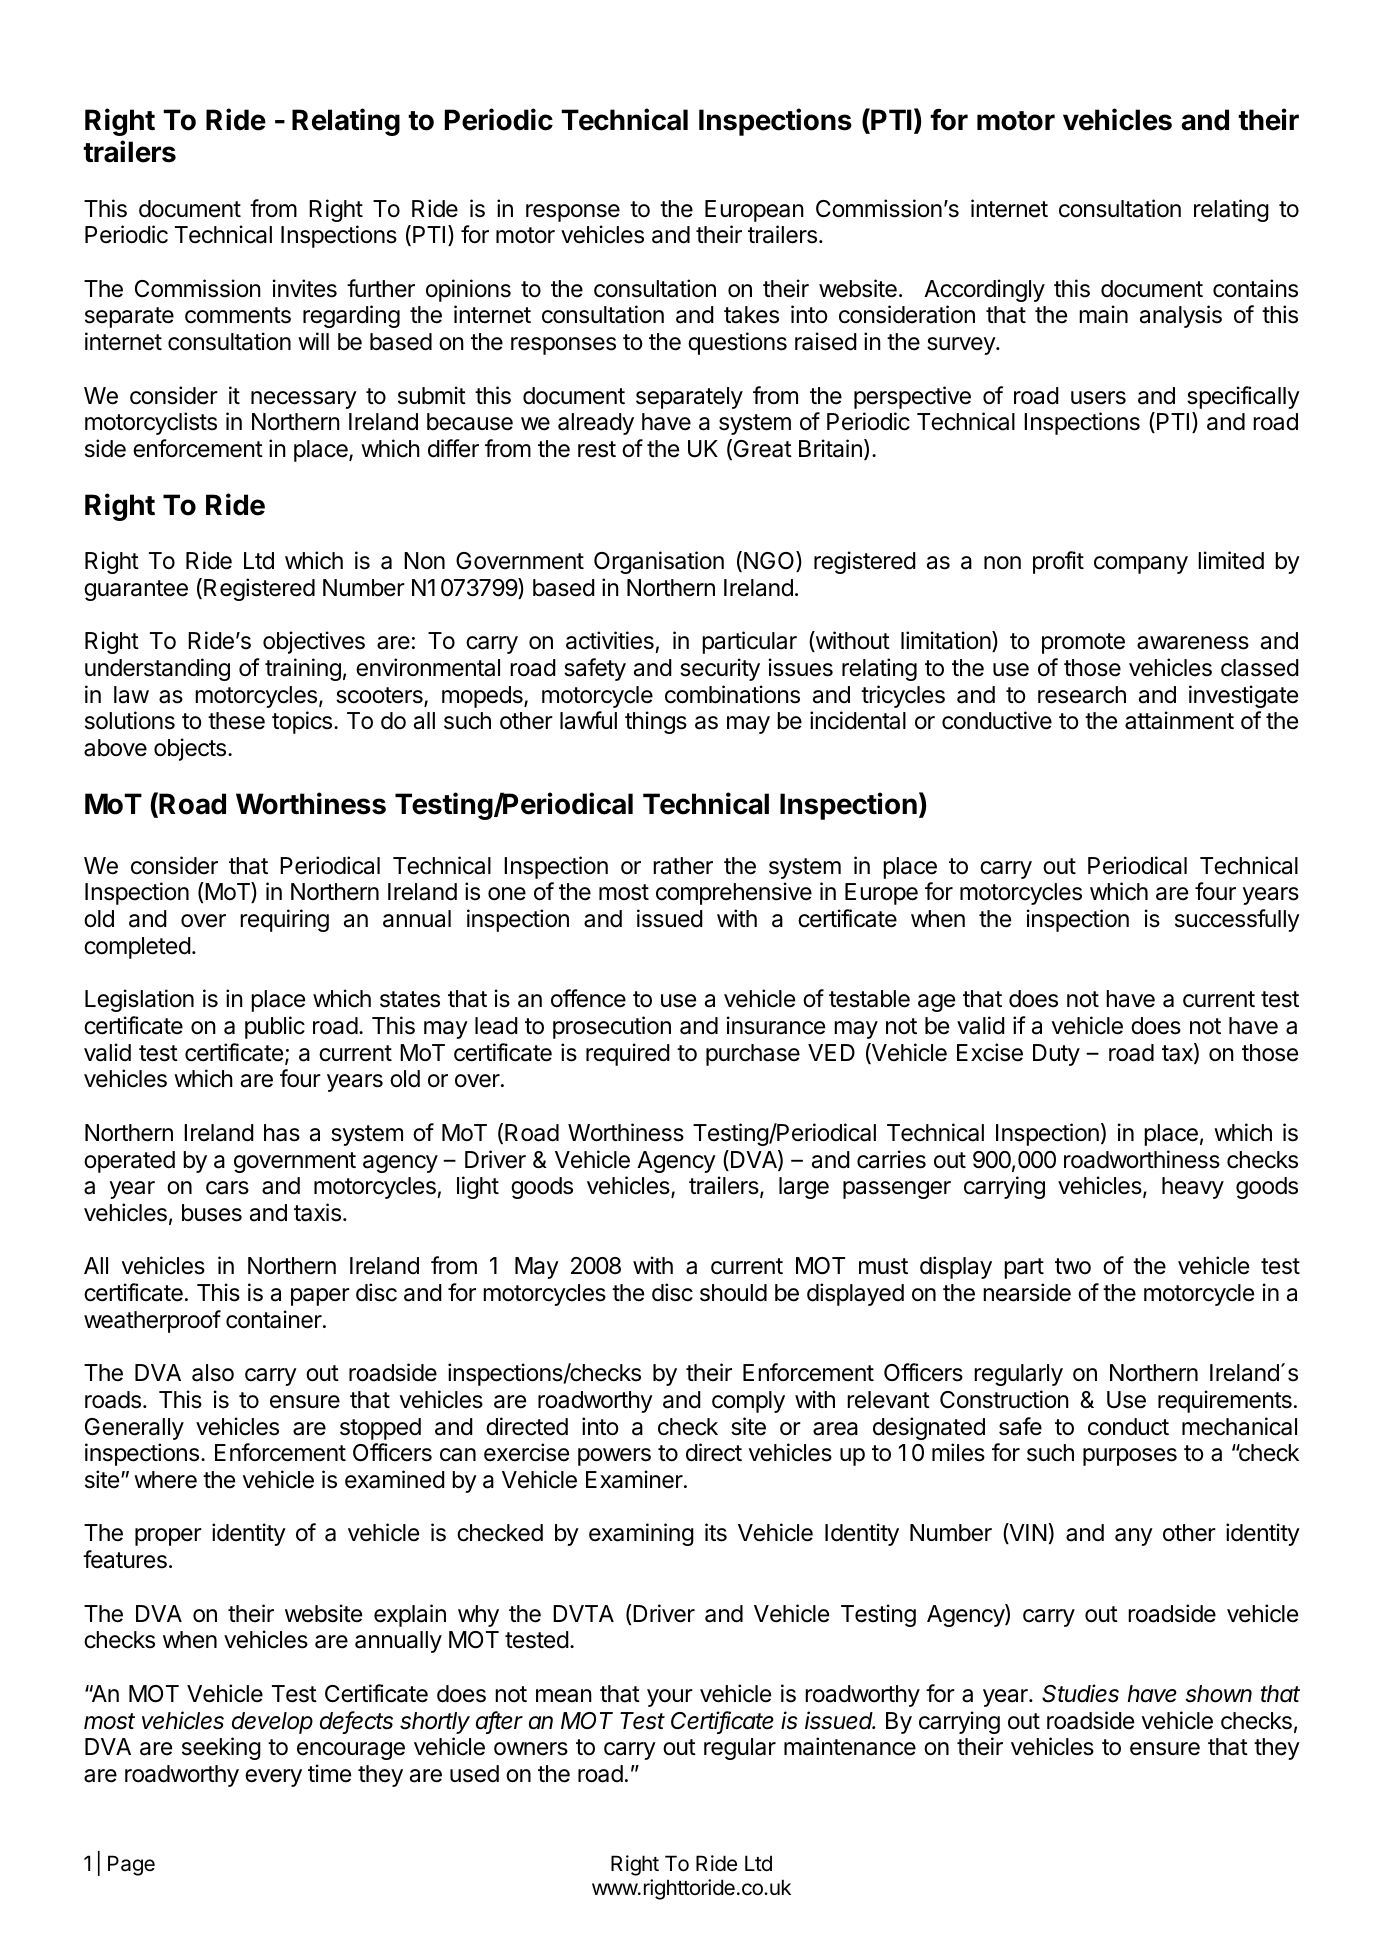  What do you see at coordinates (1181, 316) in the image?
I see `analysis` at bounding box center [1181, 316].
